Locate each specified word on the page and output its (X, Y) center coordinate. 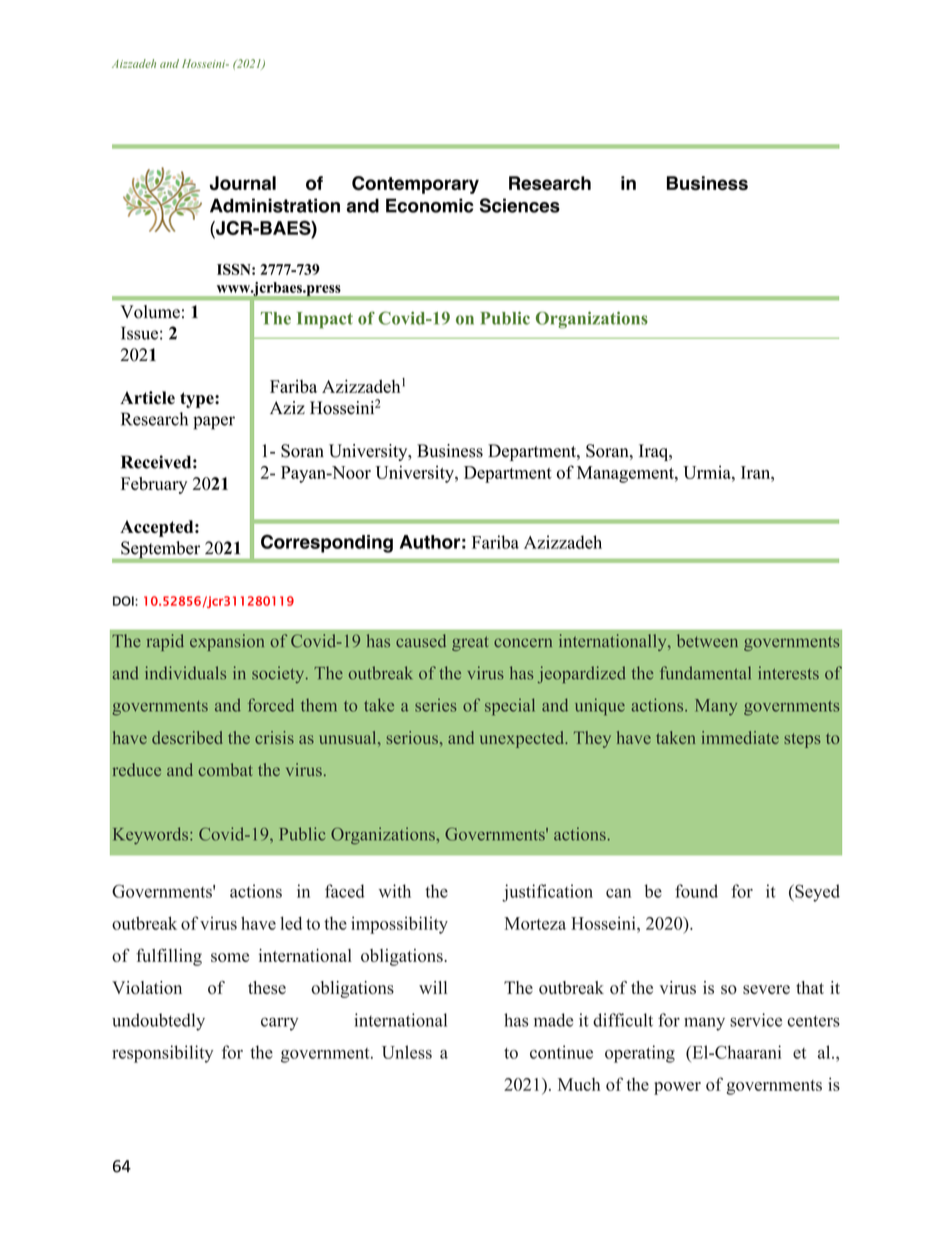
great (470, 643)
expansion (227, 642)
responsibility (162, 1054)
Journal (242, 183)
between (707, 641)
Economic (430, 205)
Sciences (520, 205)
